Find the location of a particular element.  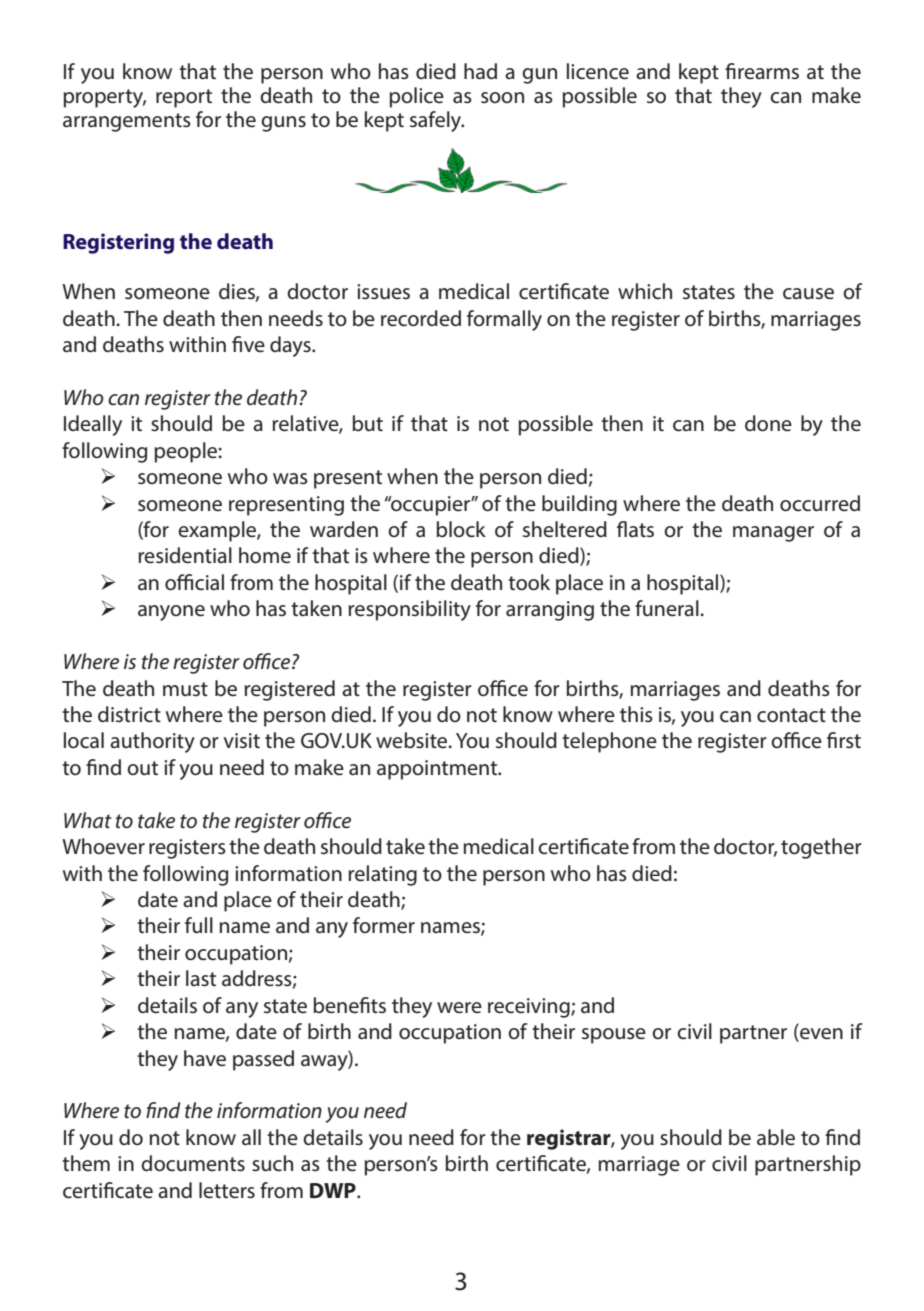

firearms is located at coordinates (762, 71).
